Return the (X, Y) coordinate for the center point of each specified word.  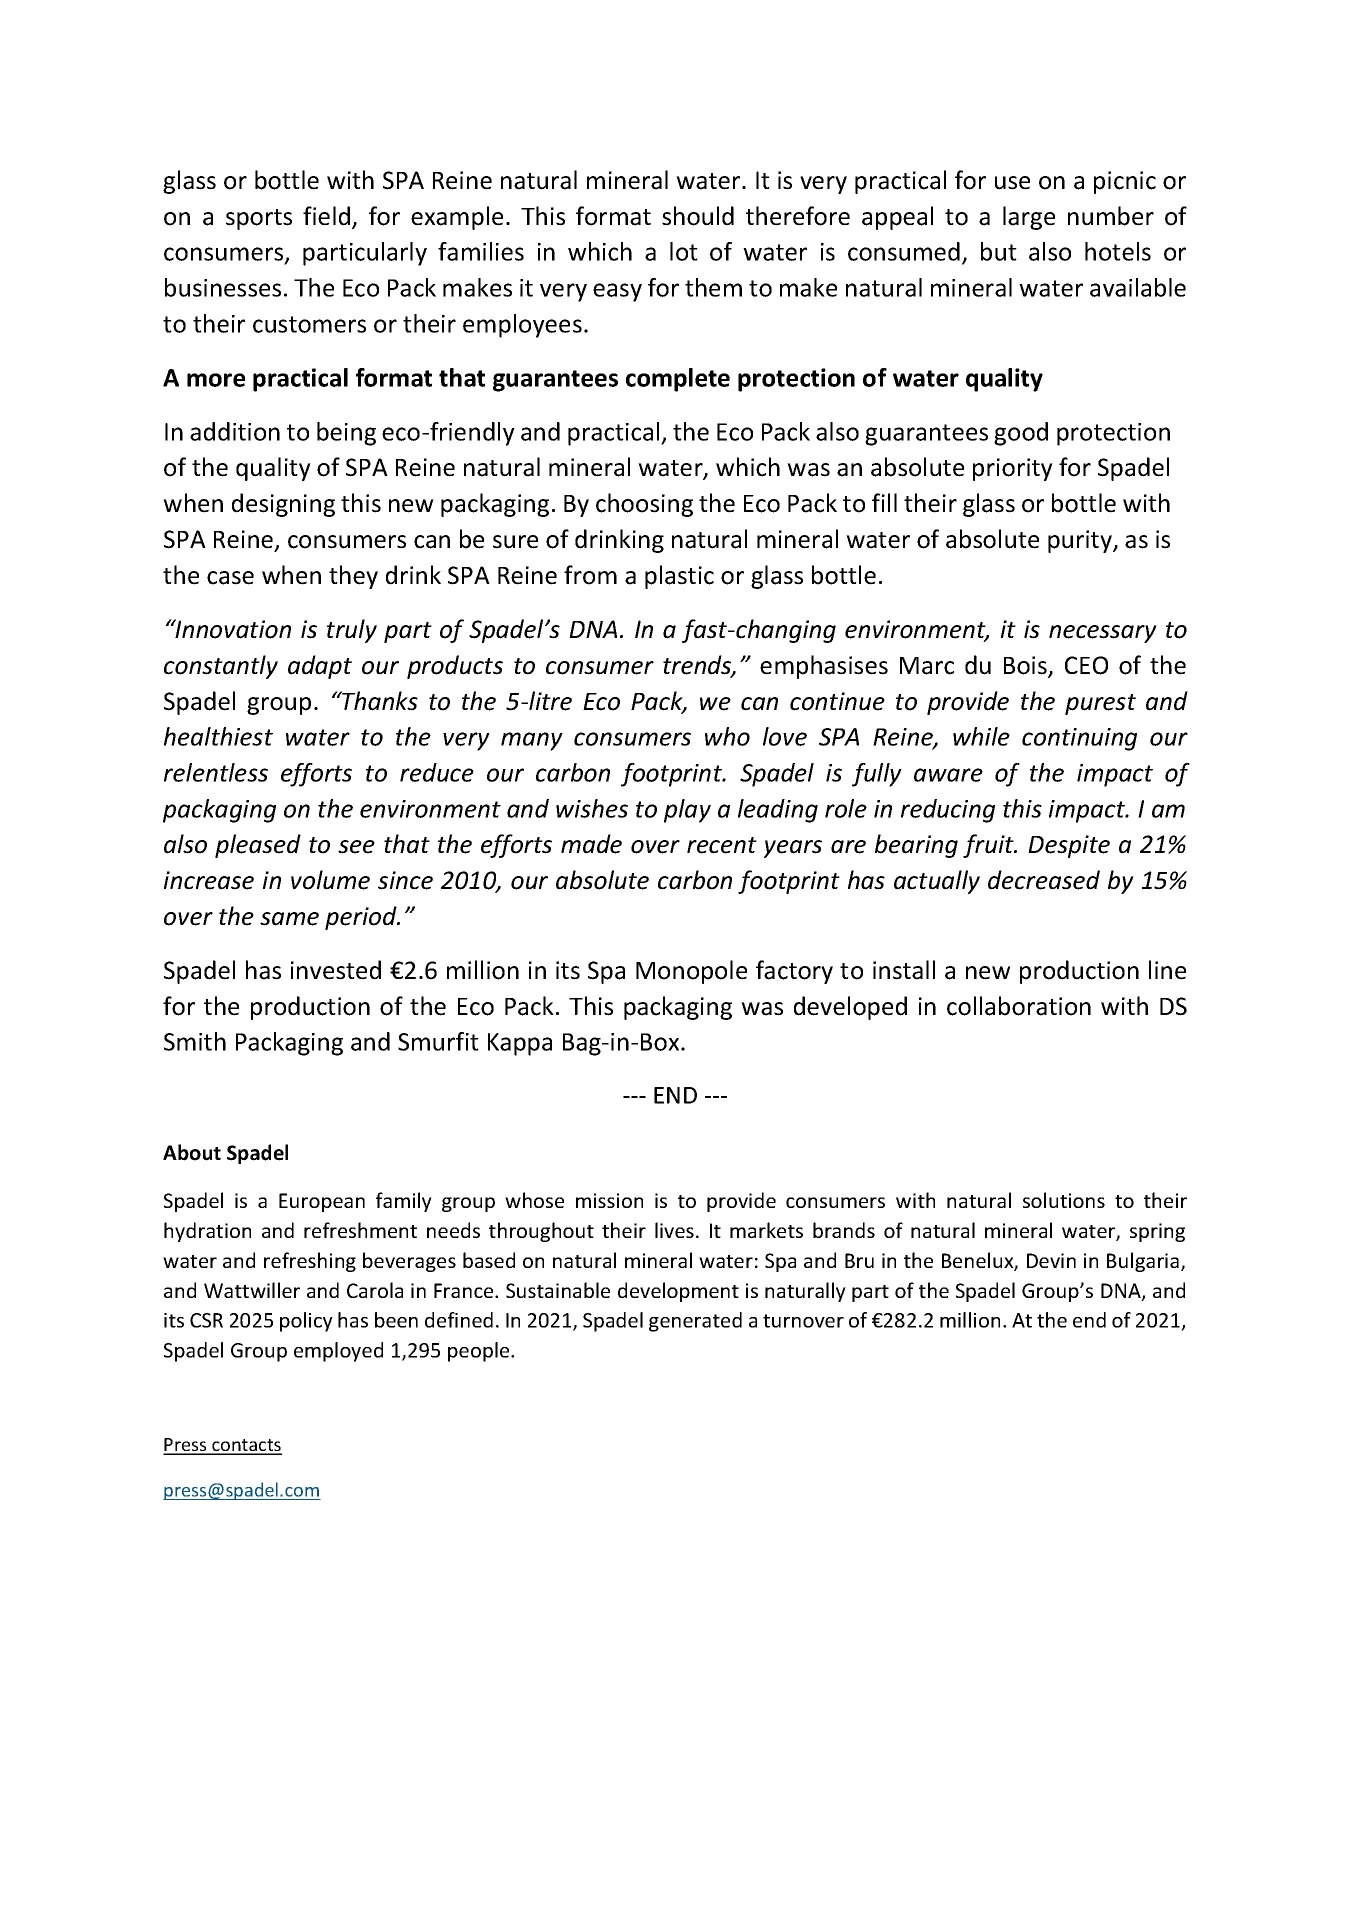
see (356, 847)
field (328, 217)
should (698, 216)
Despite (1069, 846)
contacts (246, 1446)
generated (695, 1322)
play (687, 811)
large (1029, 218)
